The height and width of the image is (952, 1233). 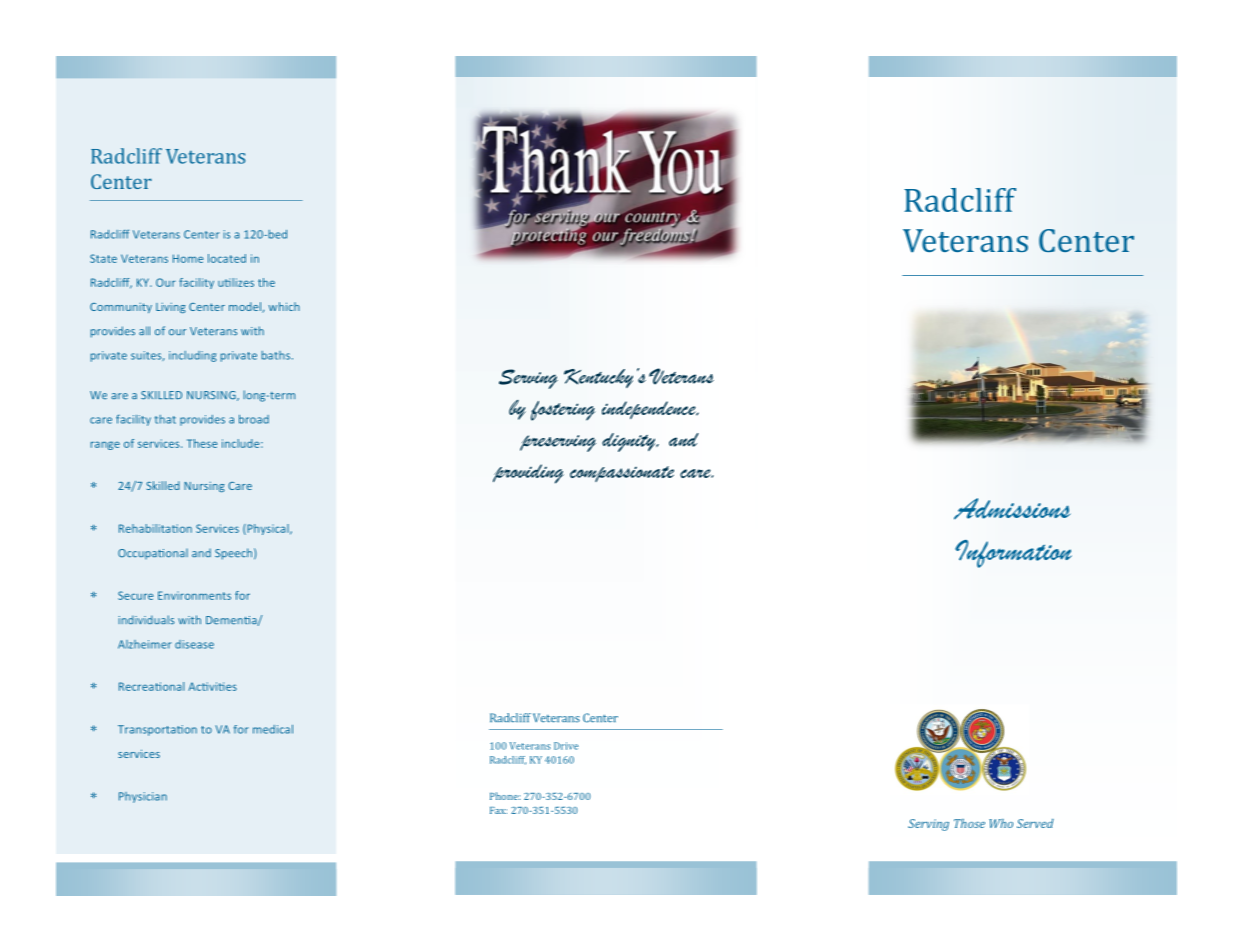 What do you see at coordinates (650, 410) in the image?
I see `independence` at bounding box center [650, 410].
